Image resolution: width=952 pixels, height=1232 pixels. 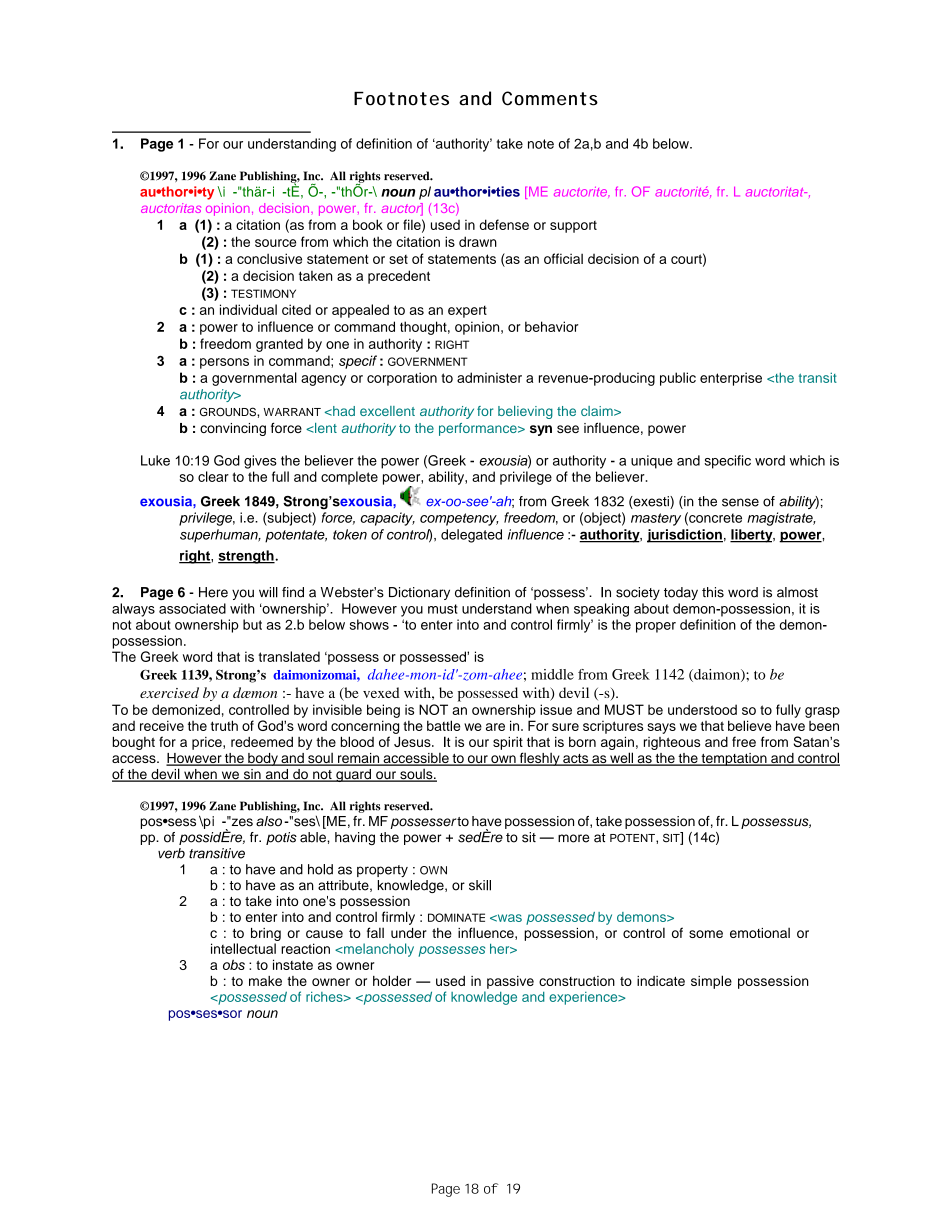 What do you see at coordinates (550, 98) in the image?
I see `Comments` at bounding box center [550, 98].
